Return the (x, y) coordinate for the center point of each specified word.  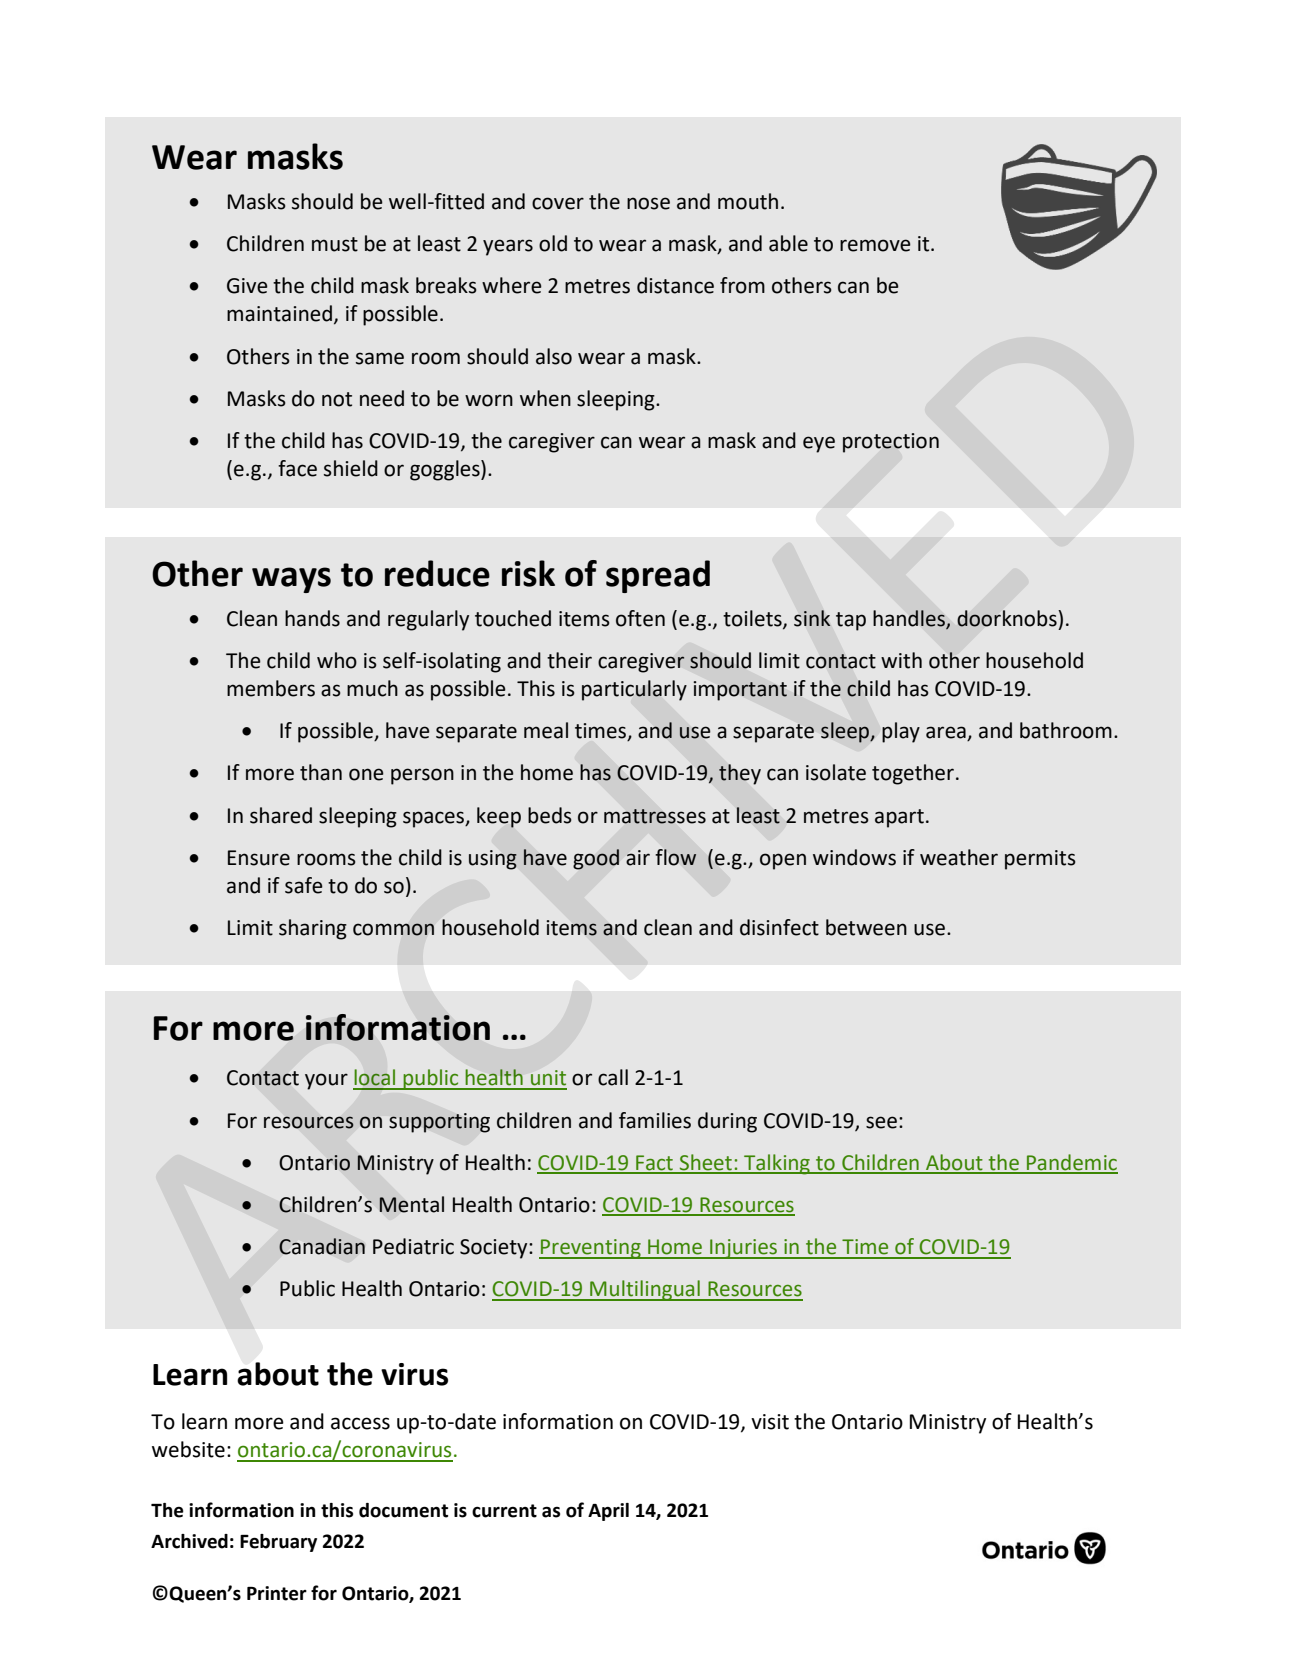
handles (910, 619)
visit (770, 1422)
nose (648, 203)
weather (959, 857)
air (638, 858)
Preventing (591, 1249)
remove (875, 245)
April (608, 1512)
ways (291, 580)
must (335, 244)
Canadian (322, 1246)
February (278, 1543)
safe (304, 885)
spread (658, 576)
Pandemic (1071, 1163)
